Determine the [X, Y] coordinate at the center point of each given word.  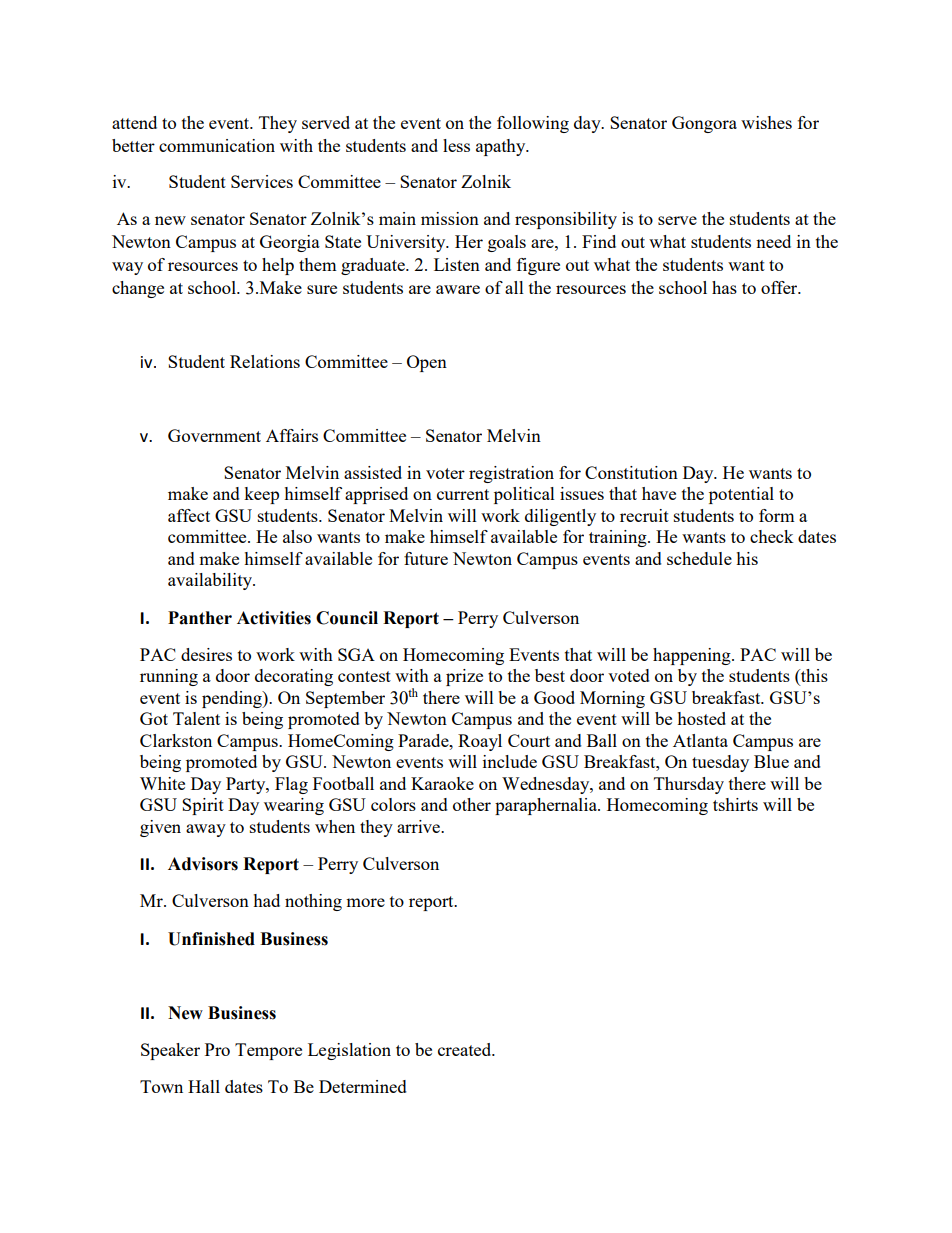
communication [217, 145]
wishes [766, 122]
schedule [699, 558]
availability [211, 581]
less [456, 145]
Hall [204, 1086]
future [426, 558]
